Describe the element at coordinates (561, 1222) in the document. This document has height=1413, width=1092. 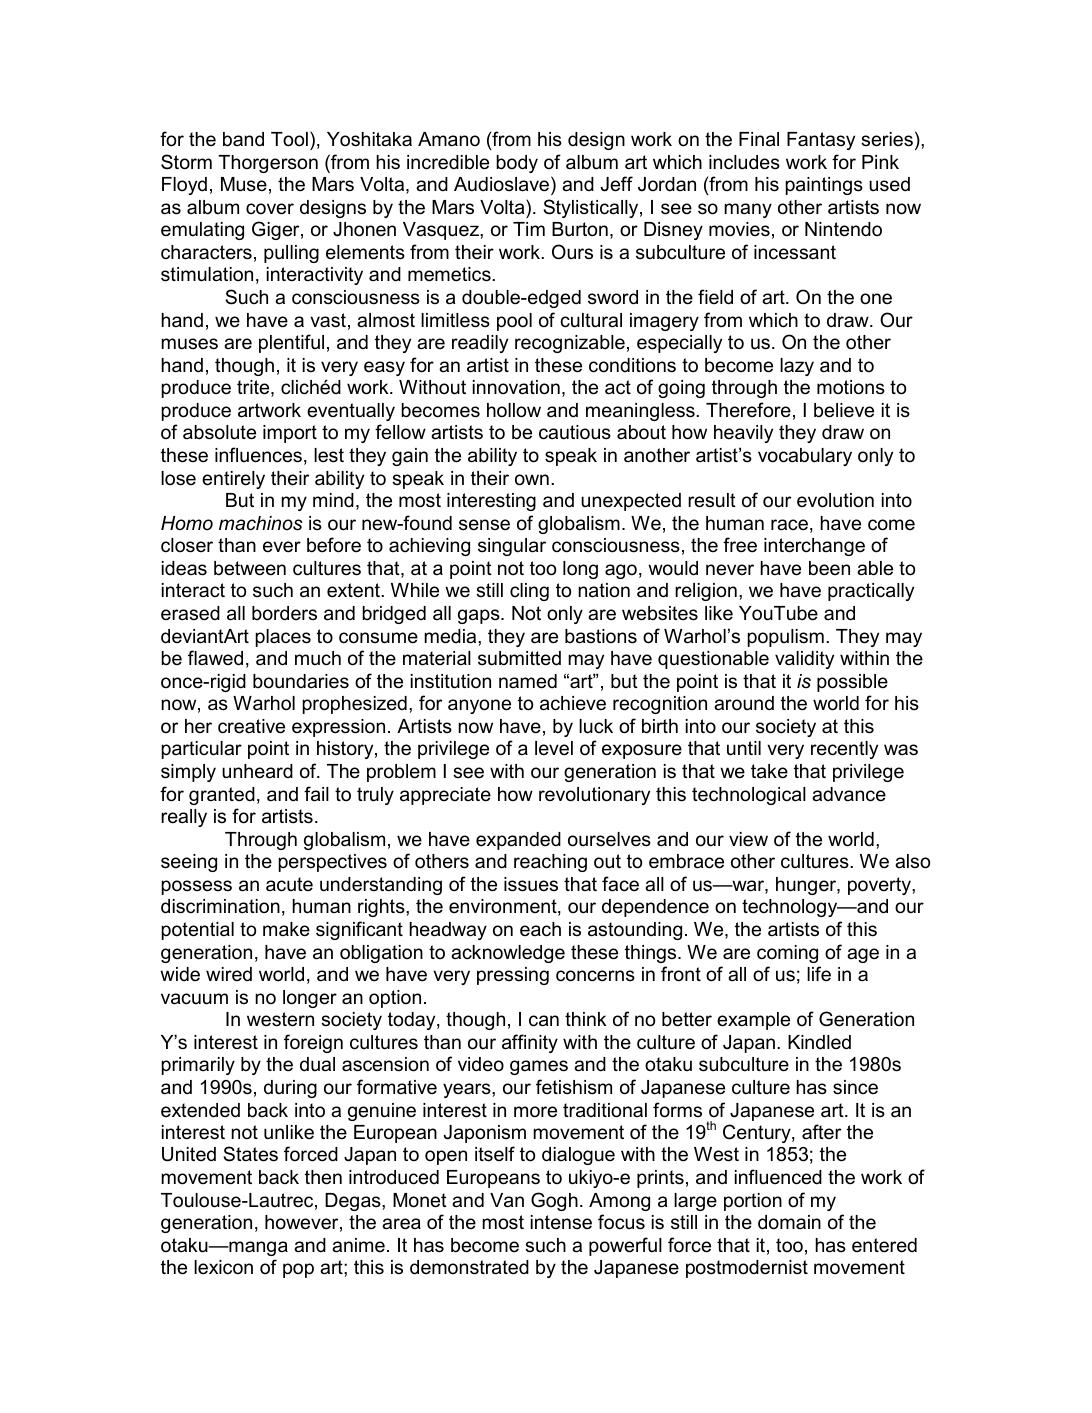
I see `intense` at that location.
